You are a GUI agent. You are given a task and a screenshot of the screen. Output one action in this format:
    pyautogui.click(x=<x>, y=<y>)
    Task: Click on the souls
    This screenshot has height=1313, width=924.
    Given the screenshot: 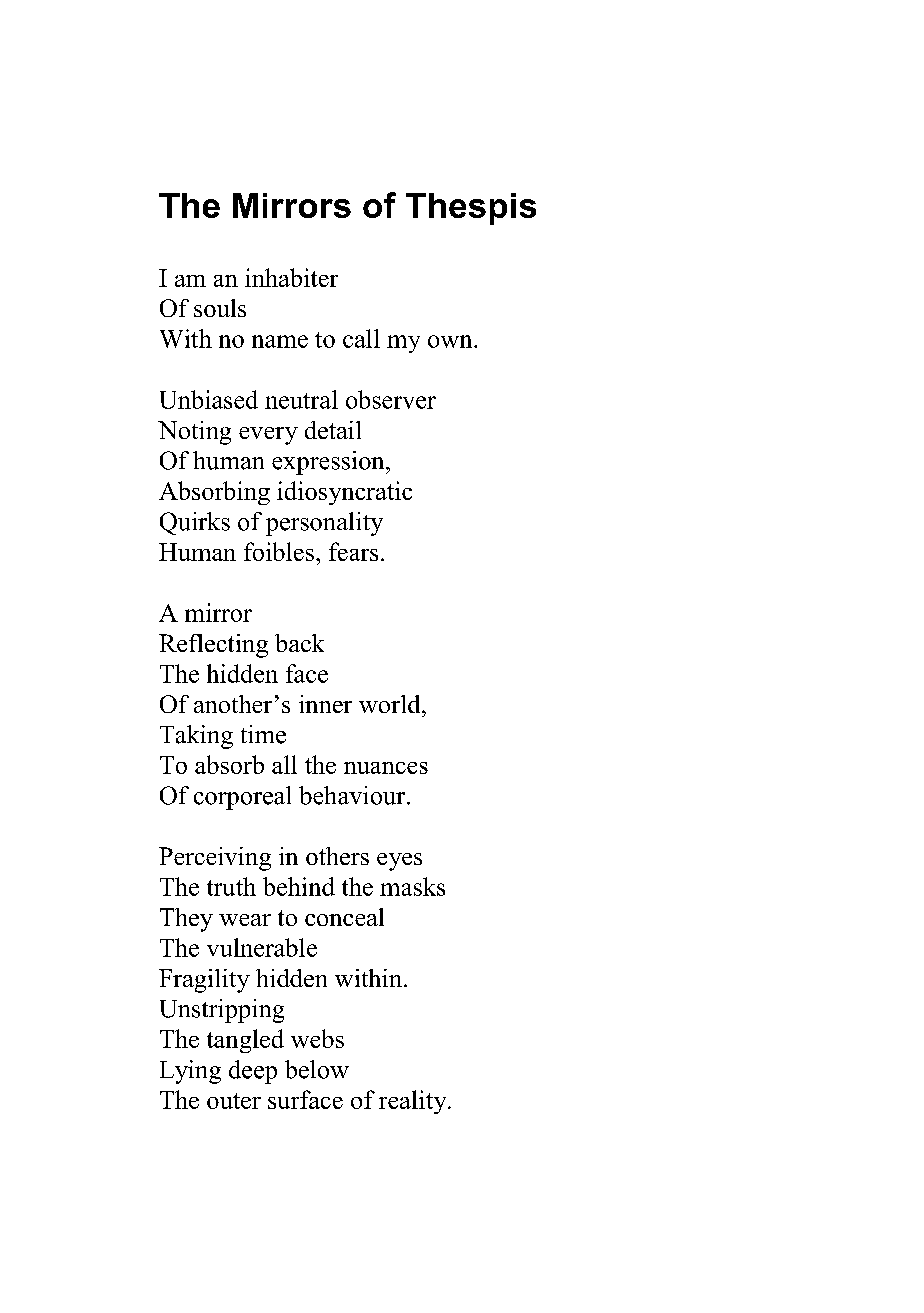 What is the action you would take?
    pyautogui.click(x=220, y=308)
